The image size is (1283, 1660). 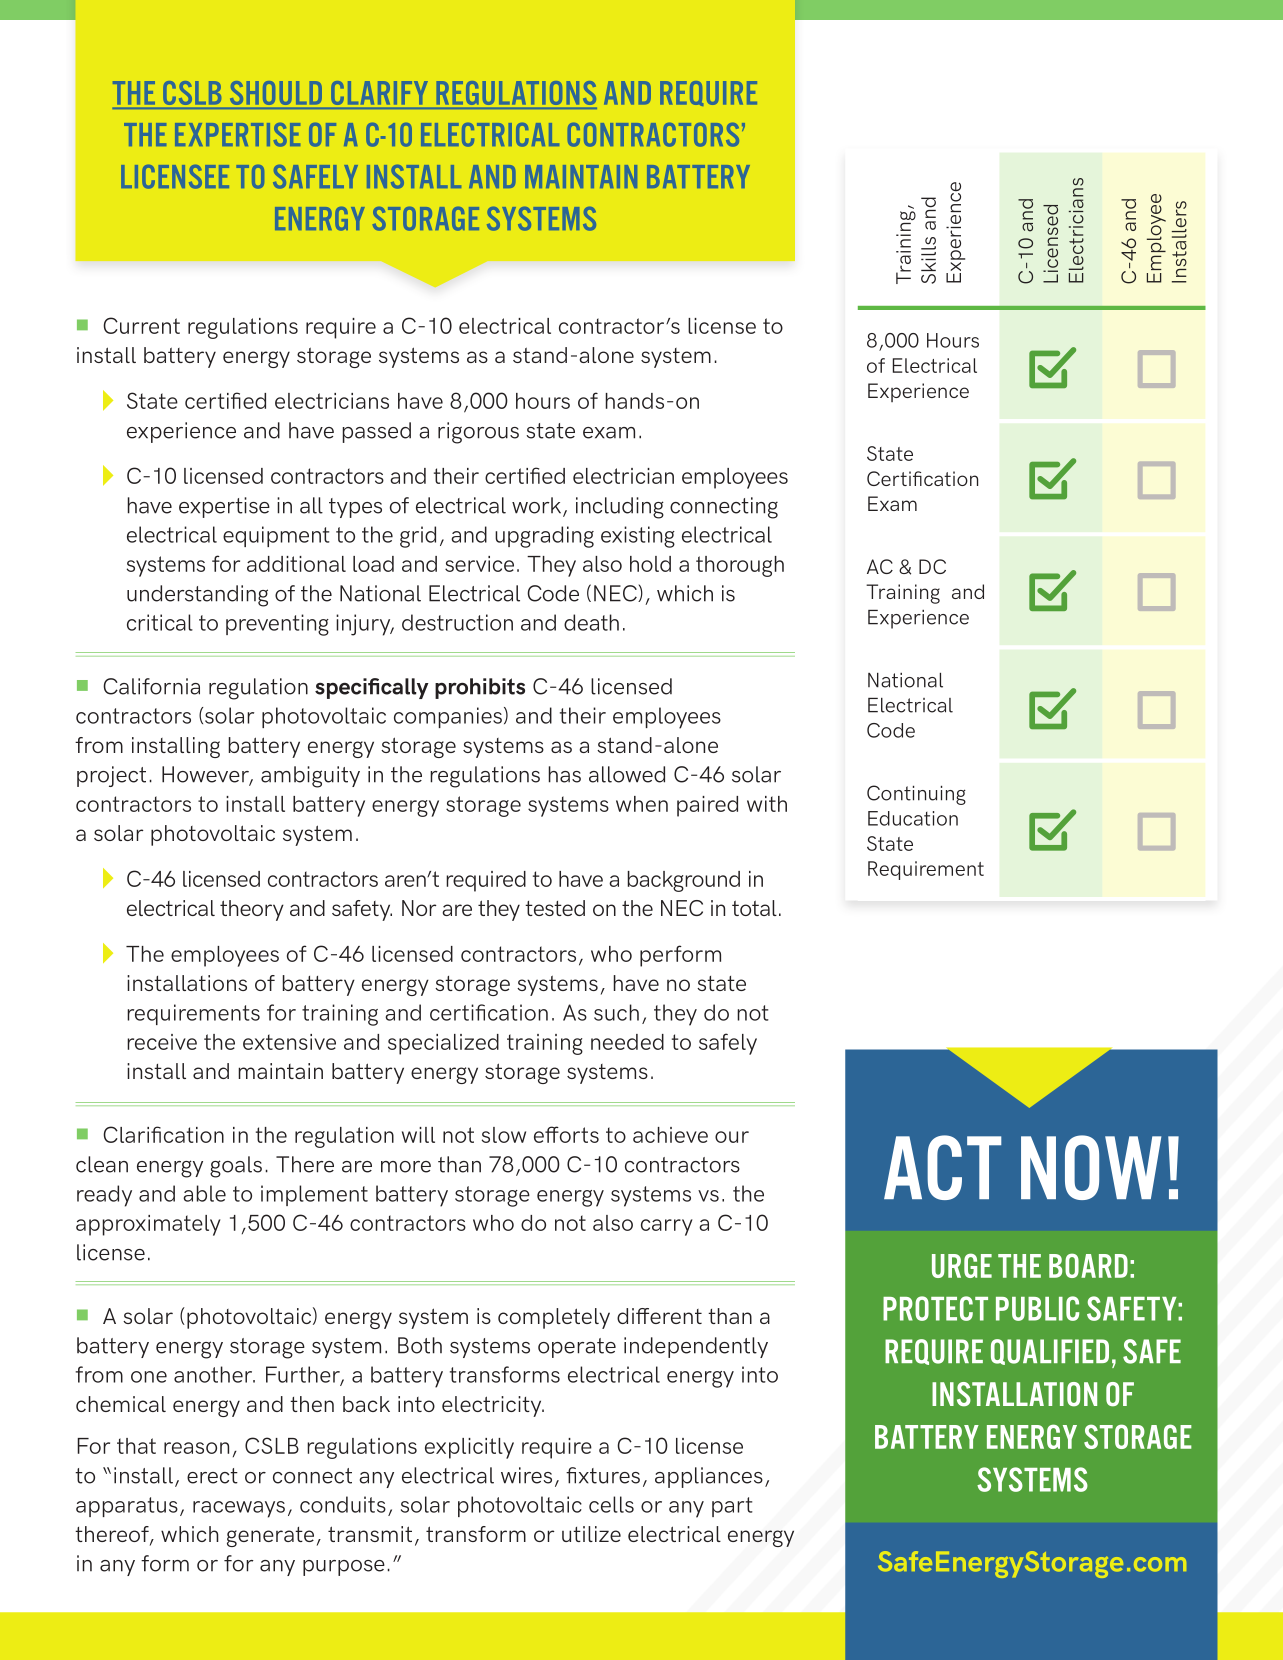 I want to click on when, so click(x=642, y=804).
